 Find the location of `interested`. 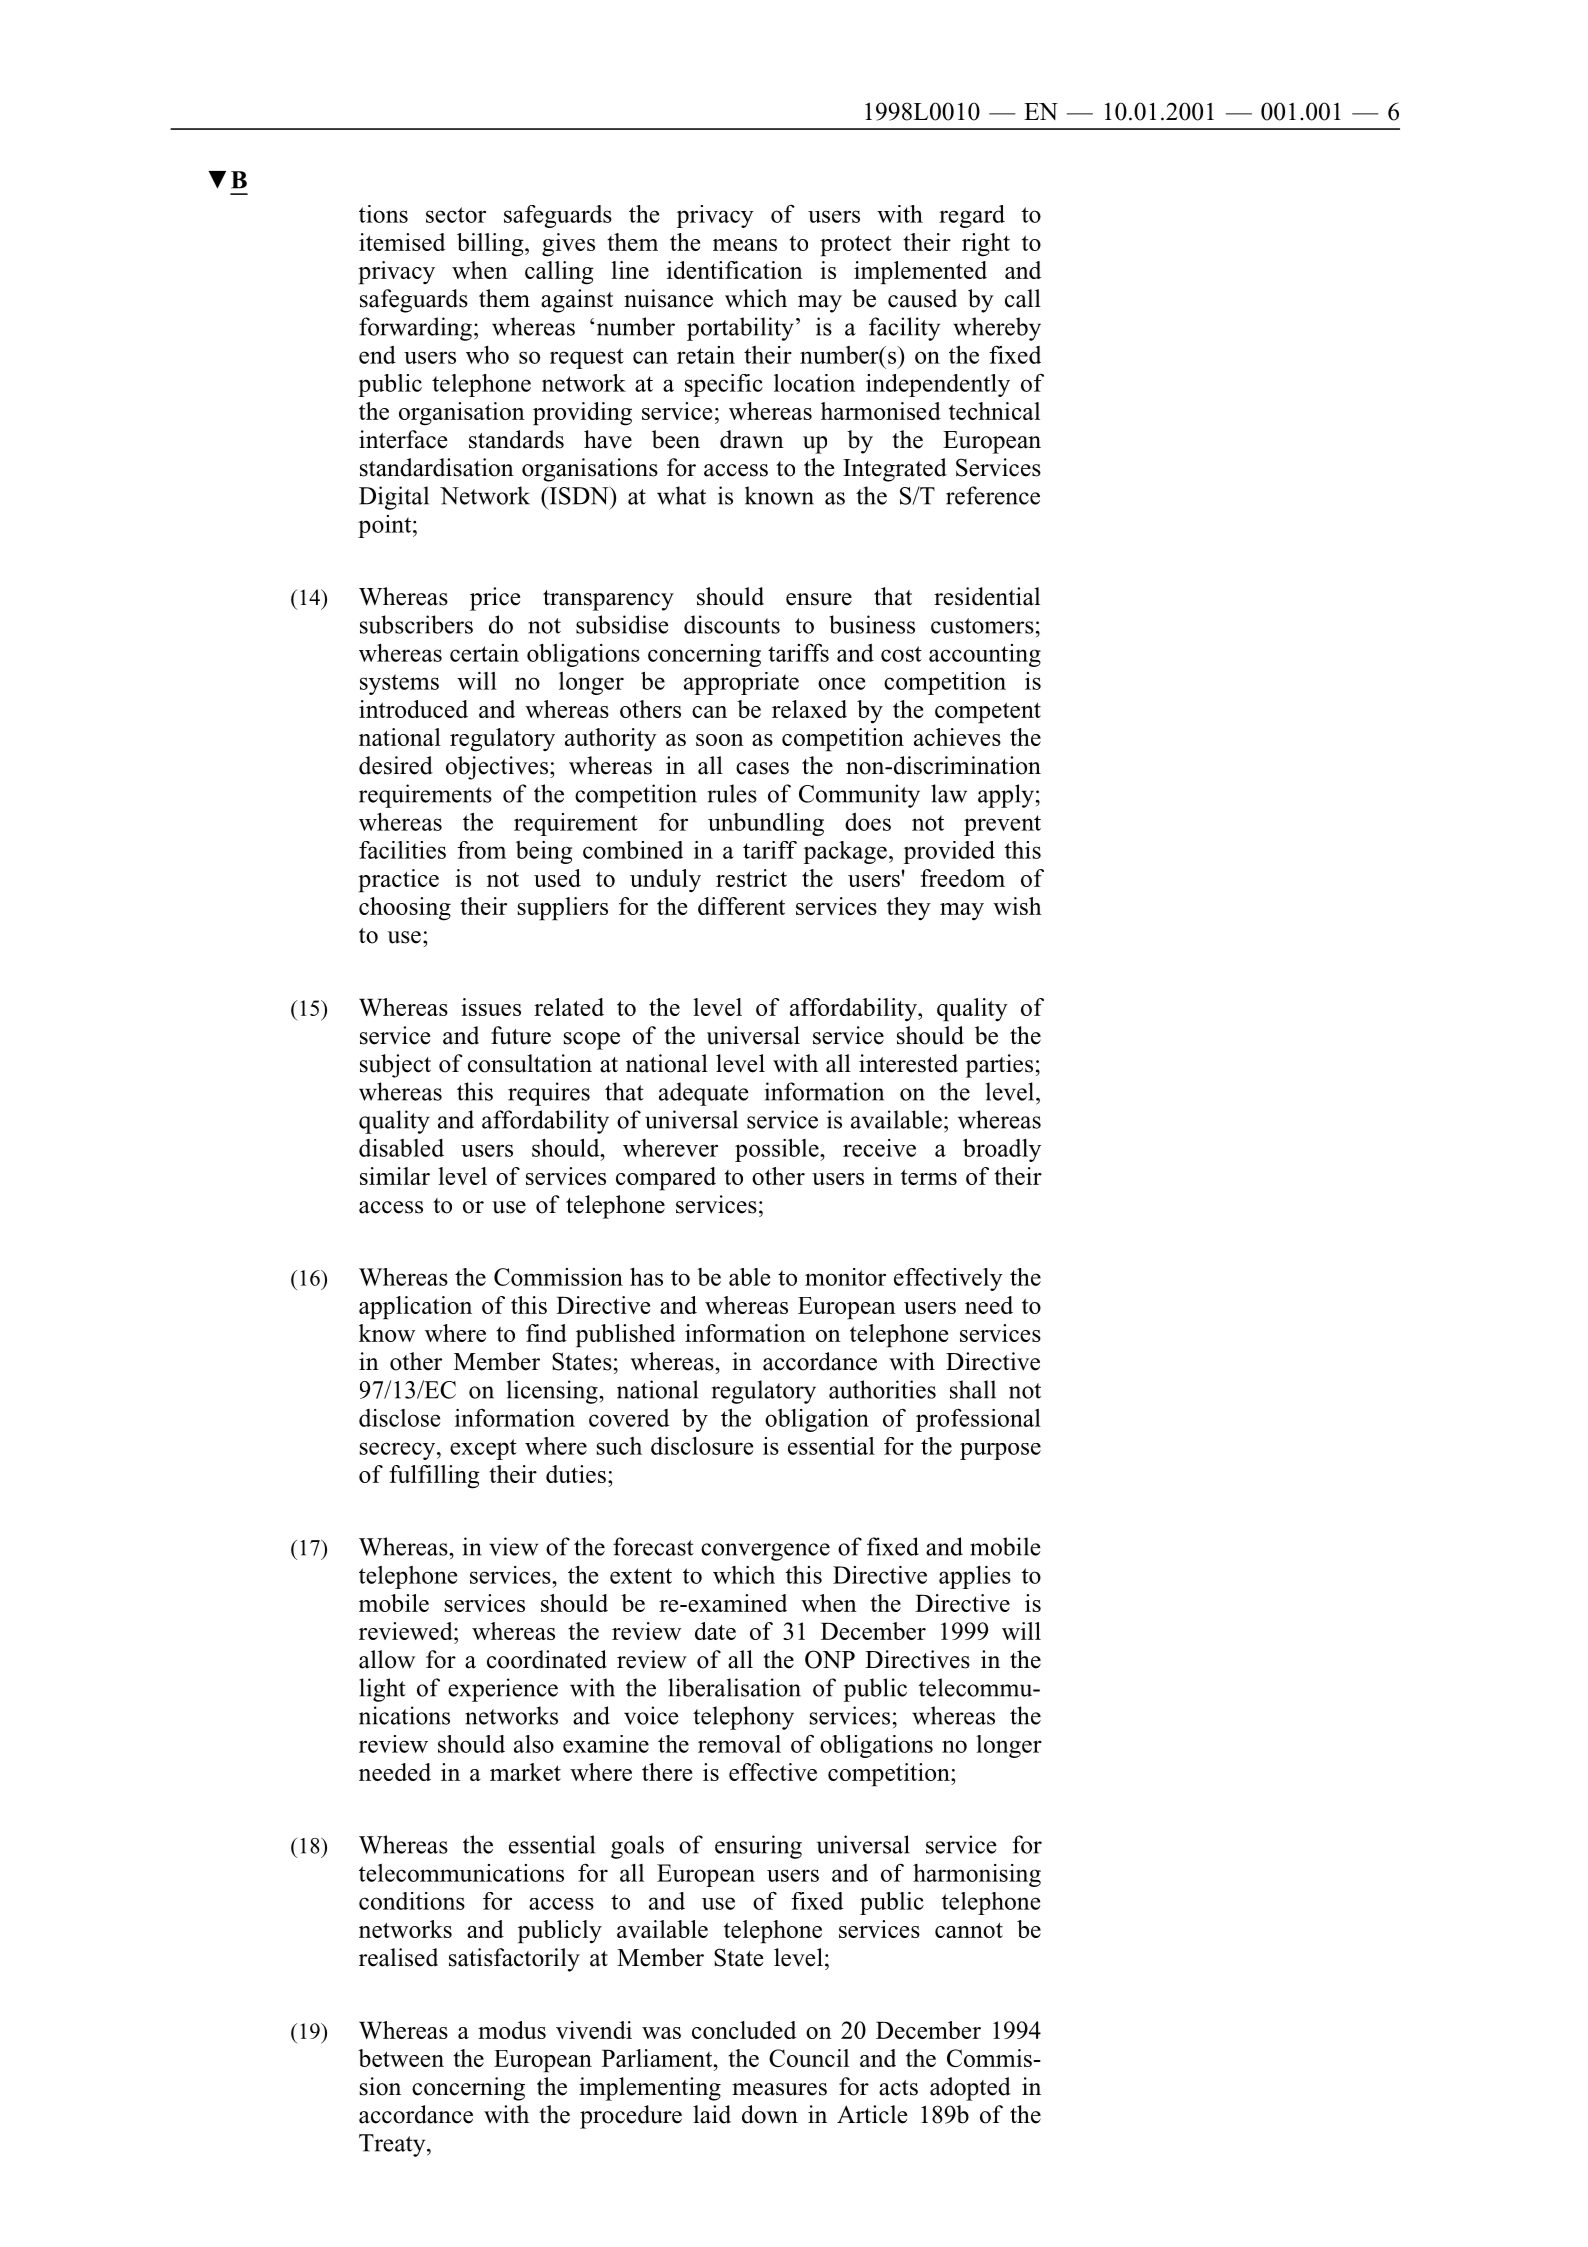

interested is located at coordinates (908, 1063).
